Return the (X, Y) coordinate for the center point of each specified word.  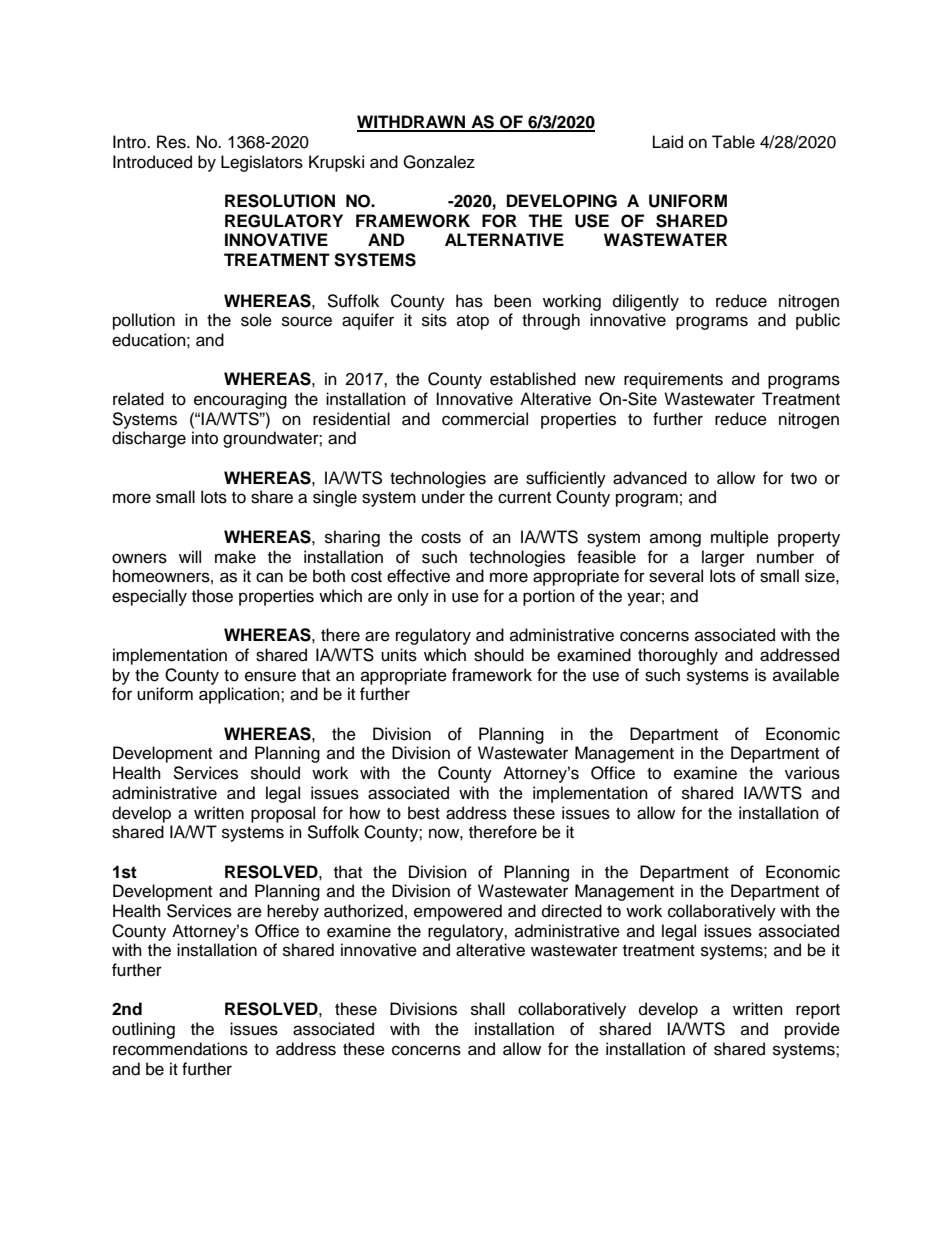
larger (723, 558)
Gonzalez (439, 162)
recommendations (180, 1049)
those (212, 596)
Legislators (262, 163)
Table (733, 142)
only (413, 597)
